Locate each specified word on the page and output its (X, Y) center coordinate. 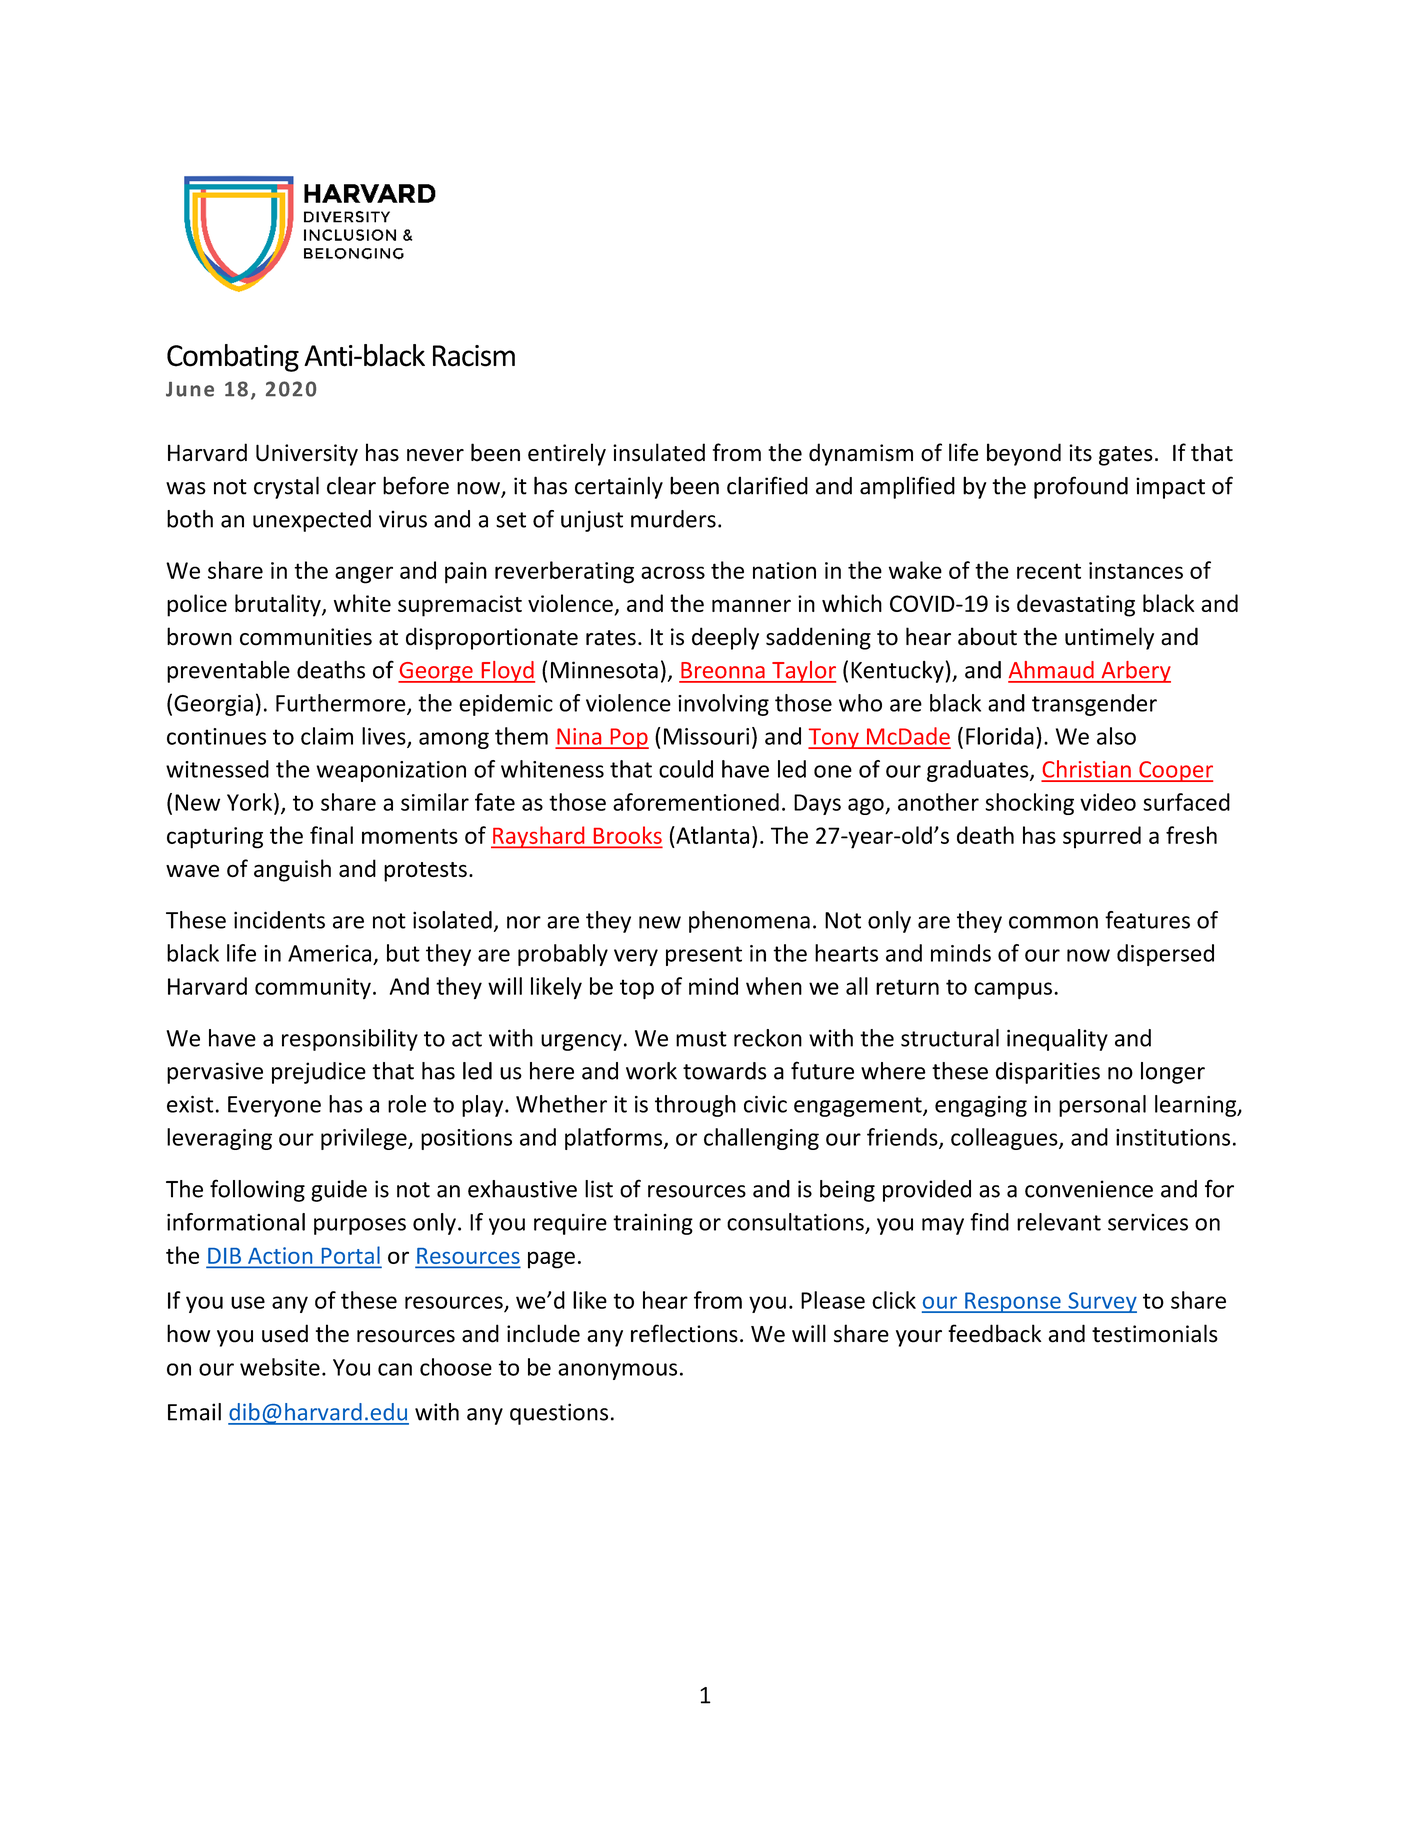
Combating (233, 358)
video (1108, 802)
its (1080, 453)
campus (1013, 991)
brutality (279, 605)
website (280, 1367)
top (637, 989)
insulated (659, 452)
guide (339, 1191)
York (251, 802)
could (686, 769)
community (313, 988)
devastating (1076, 605)
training (653, 1224)
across (673, 572)
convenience (1089, 1189)
